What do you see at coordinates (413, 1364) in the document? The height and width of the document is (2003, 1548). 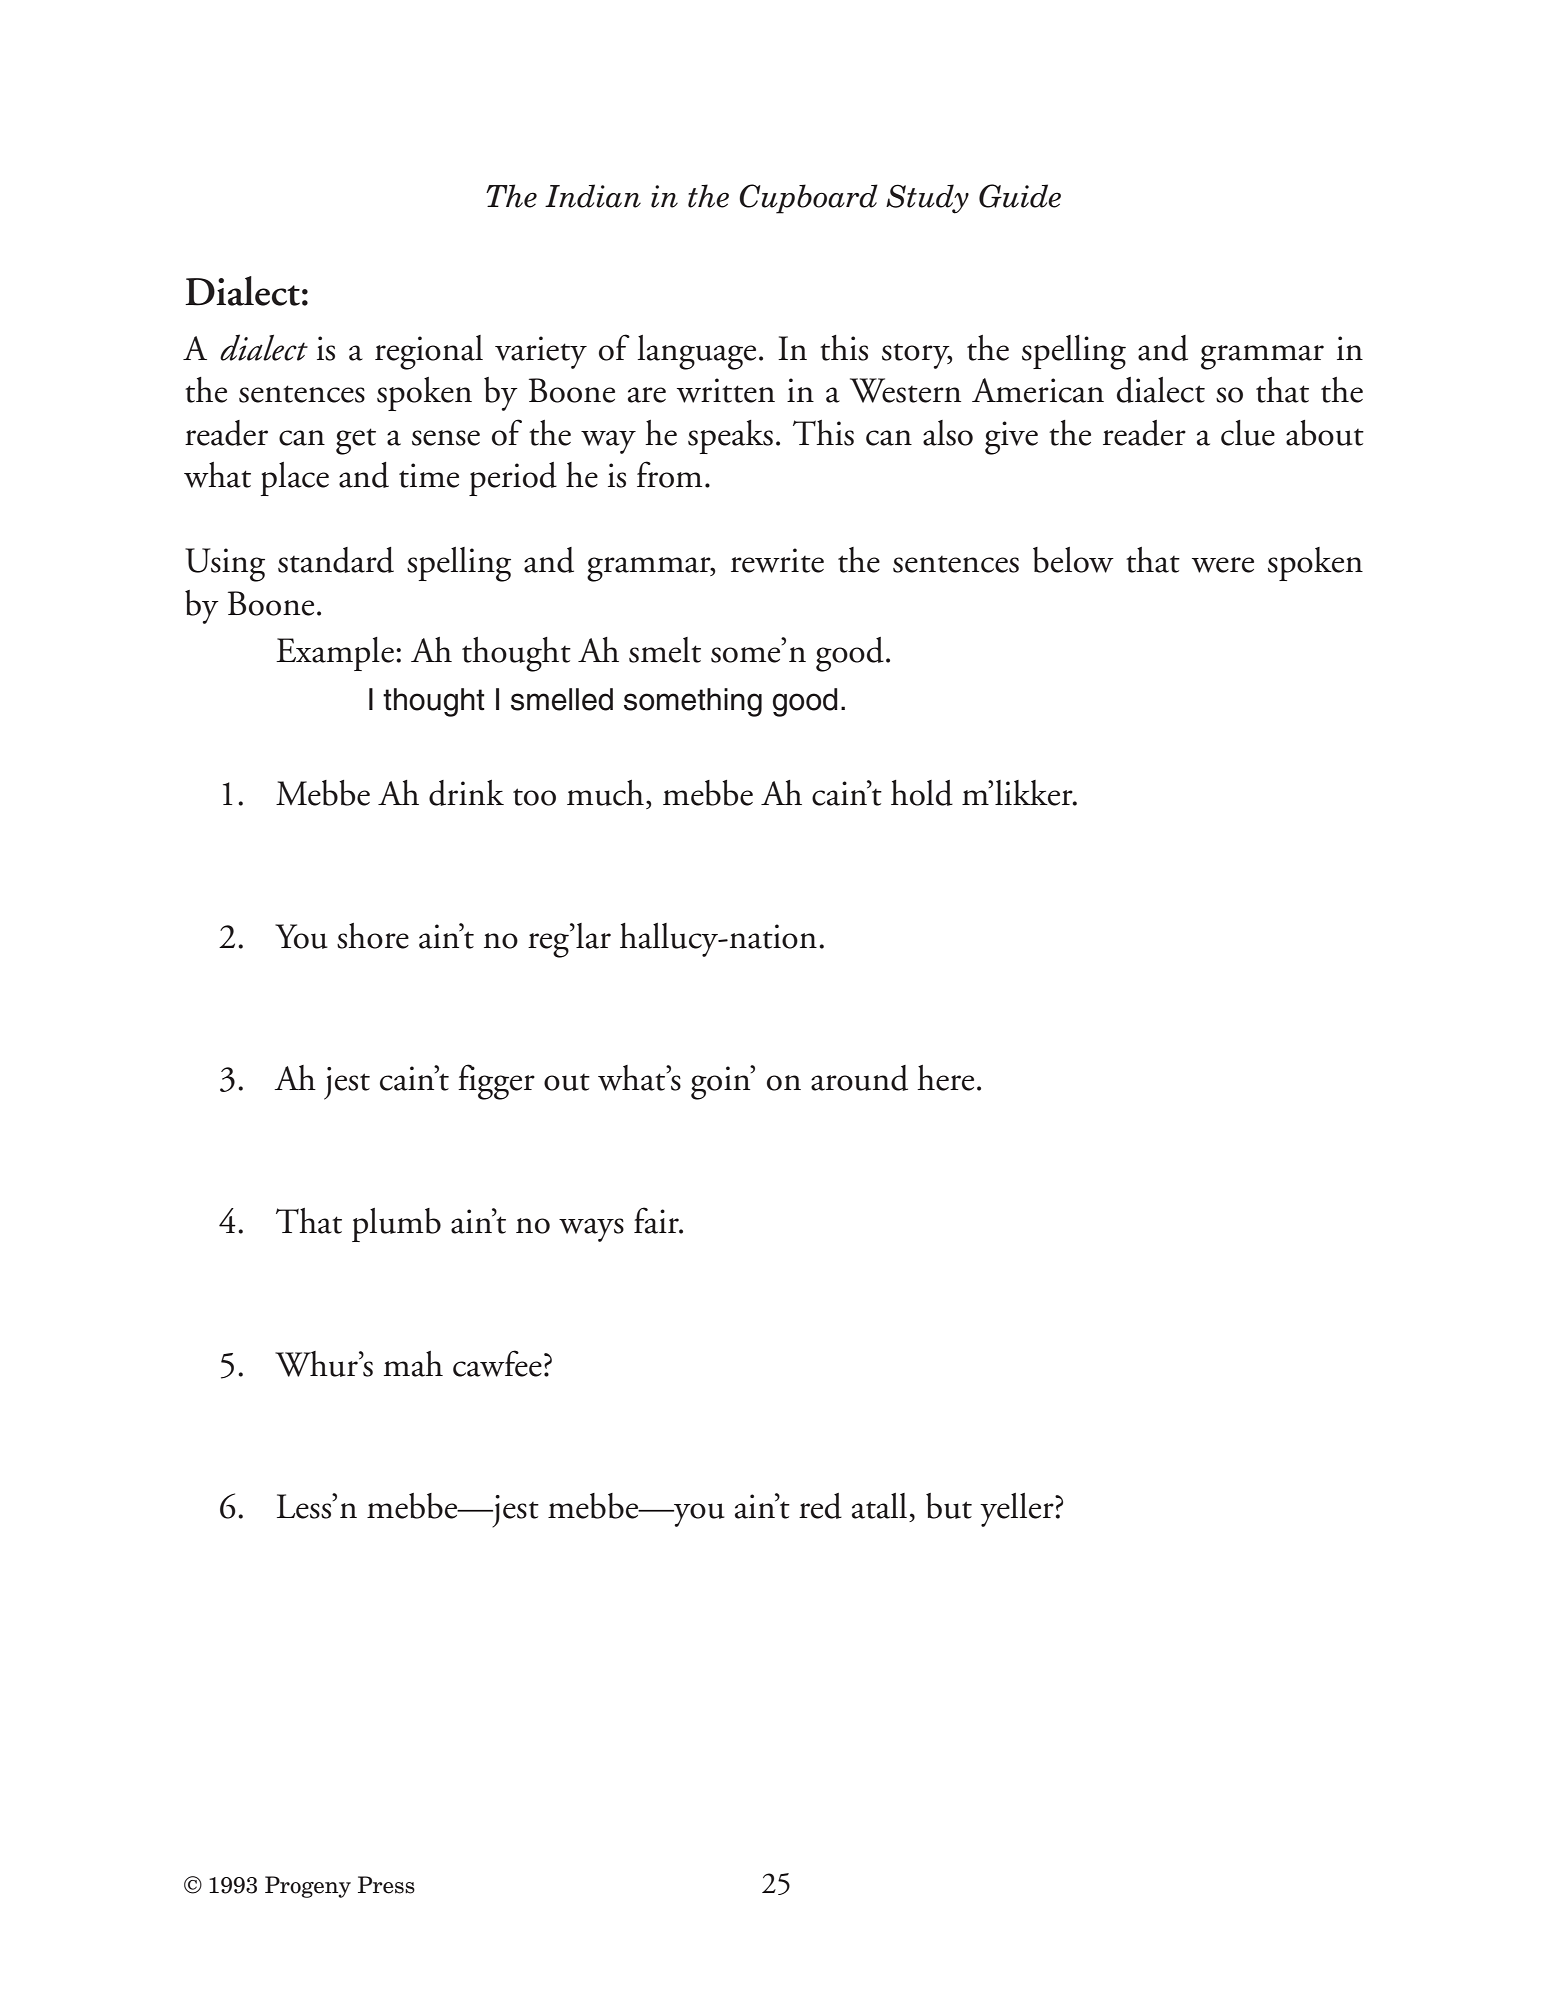 I see `mah` at bounding box center [413, 1364].
